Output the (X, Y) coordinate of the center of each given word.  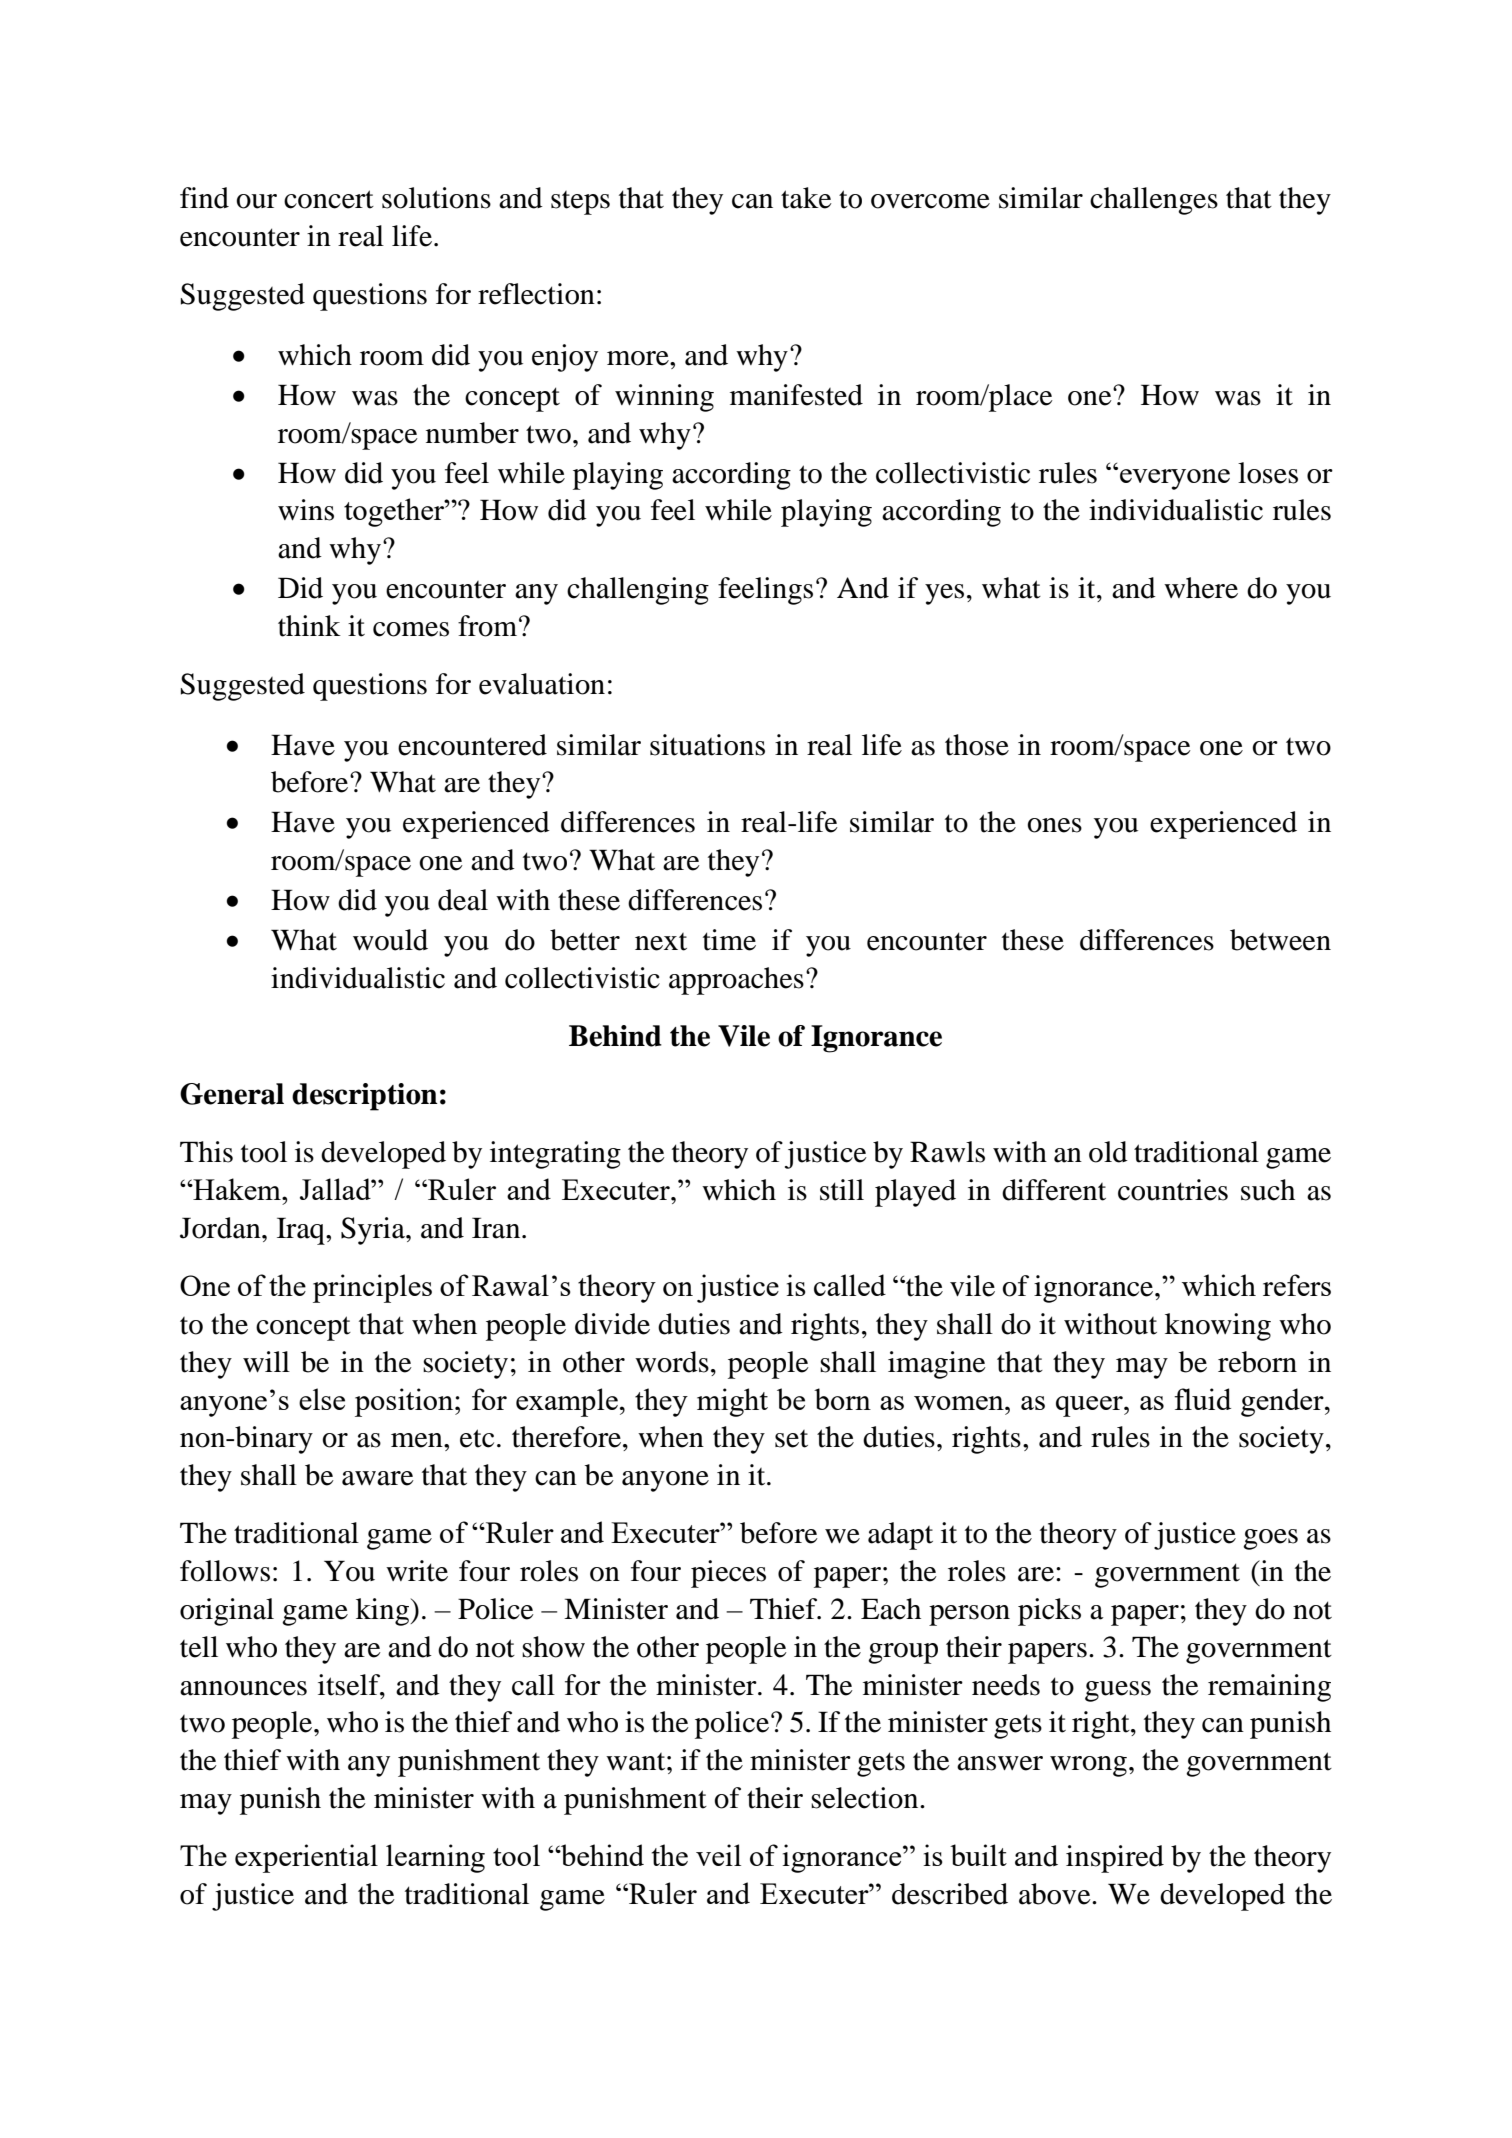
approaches (736, 981)
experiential (306, 1858)
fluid (1202, 1399)
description (365, 1097)
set (791, 1439)
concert (329, 199)
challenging (638, 591)
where (1201, 588)
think (309, 626)
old (1108, 1152)
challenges (1154, 201)
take (806, 198)
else (322, 1399)
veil (718, 1855)
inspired (1115, 1859)
